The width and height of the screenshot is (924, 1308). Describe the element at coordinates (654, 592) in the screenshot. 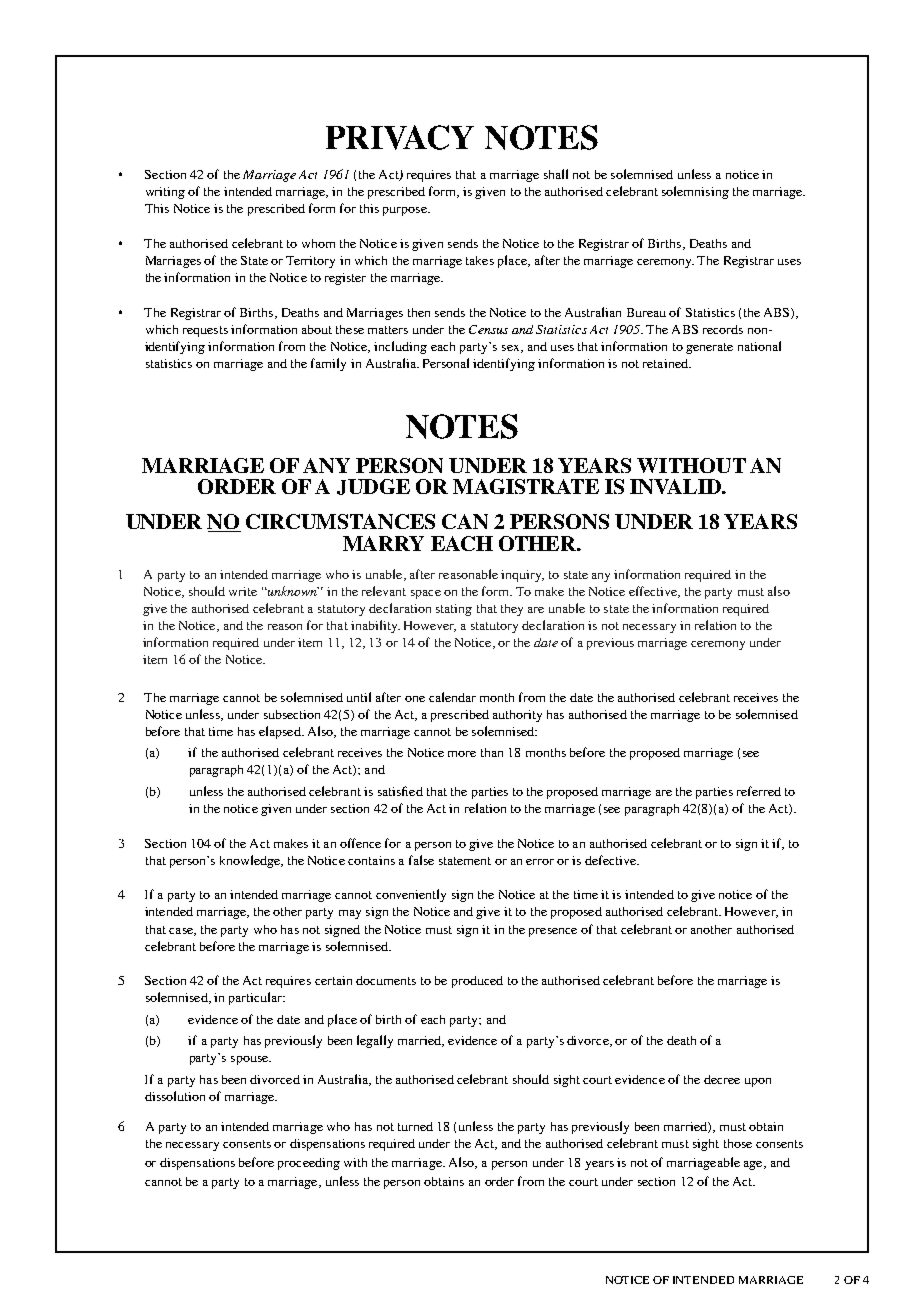

I see `effective` at that location.
